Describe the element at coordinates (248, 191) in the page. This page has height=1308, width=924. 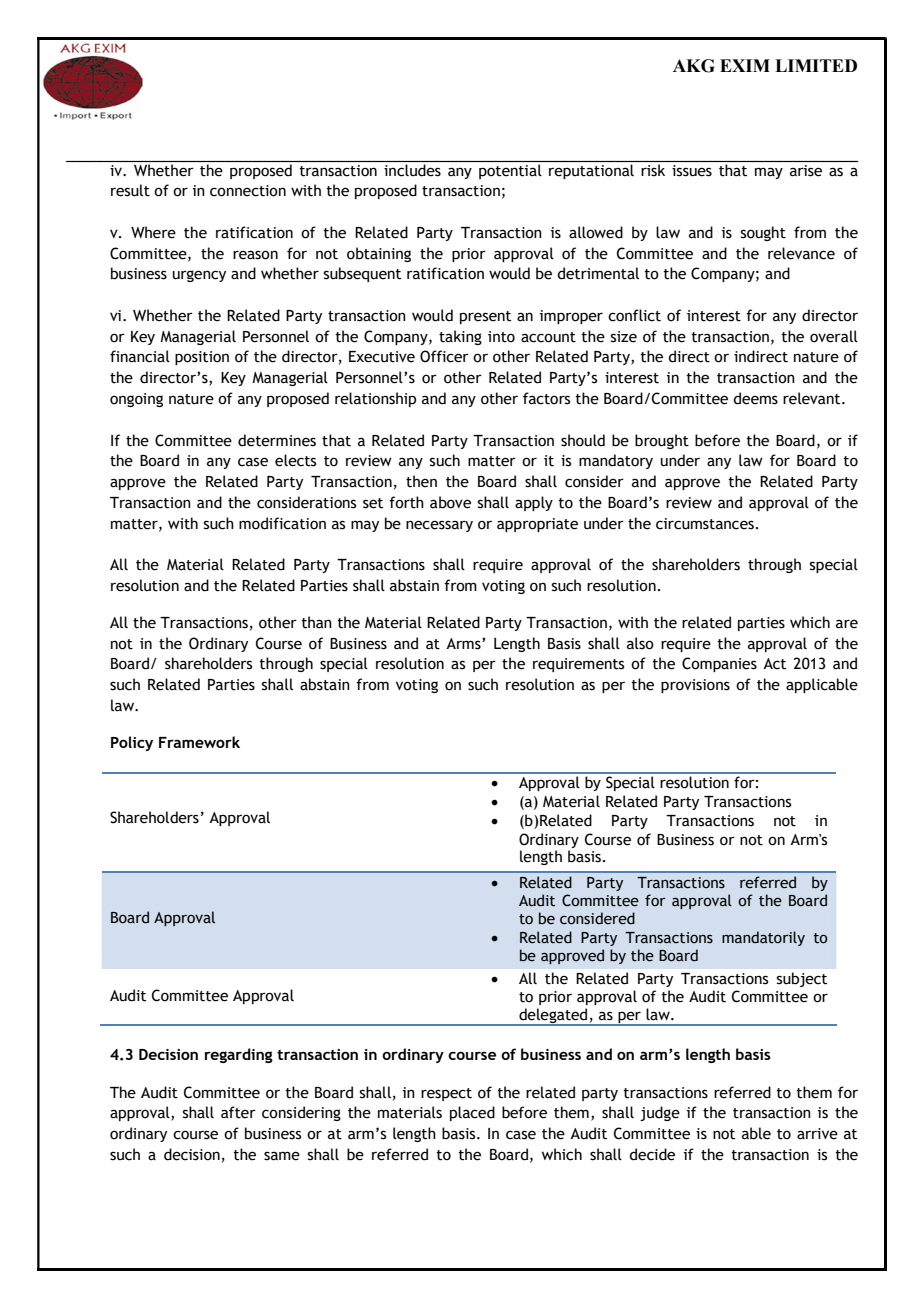
I see `connection` at that location.
